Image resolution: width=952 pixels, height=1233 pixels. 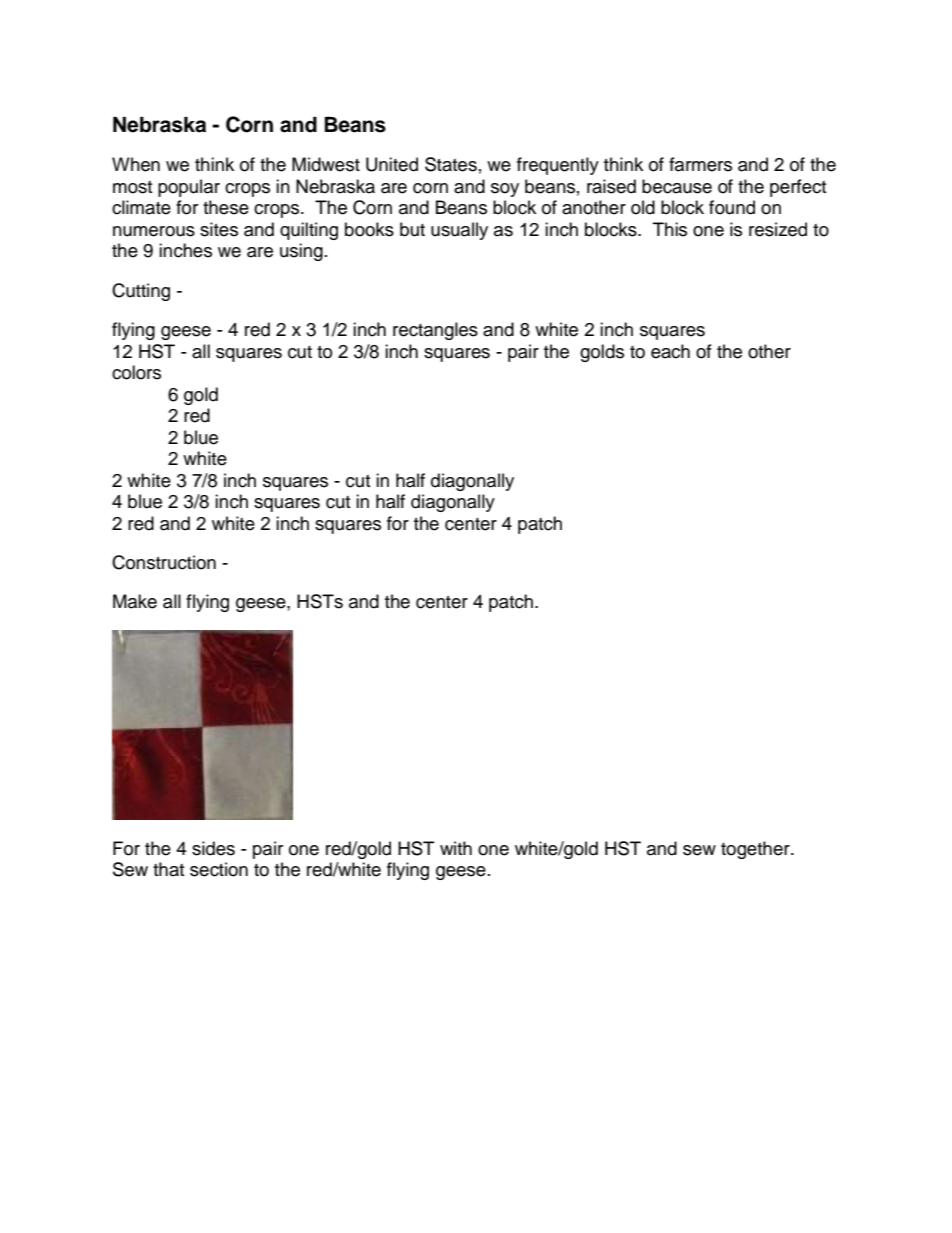 I want to click on together, so click(x=756, y=850).
